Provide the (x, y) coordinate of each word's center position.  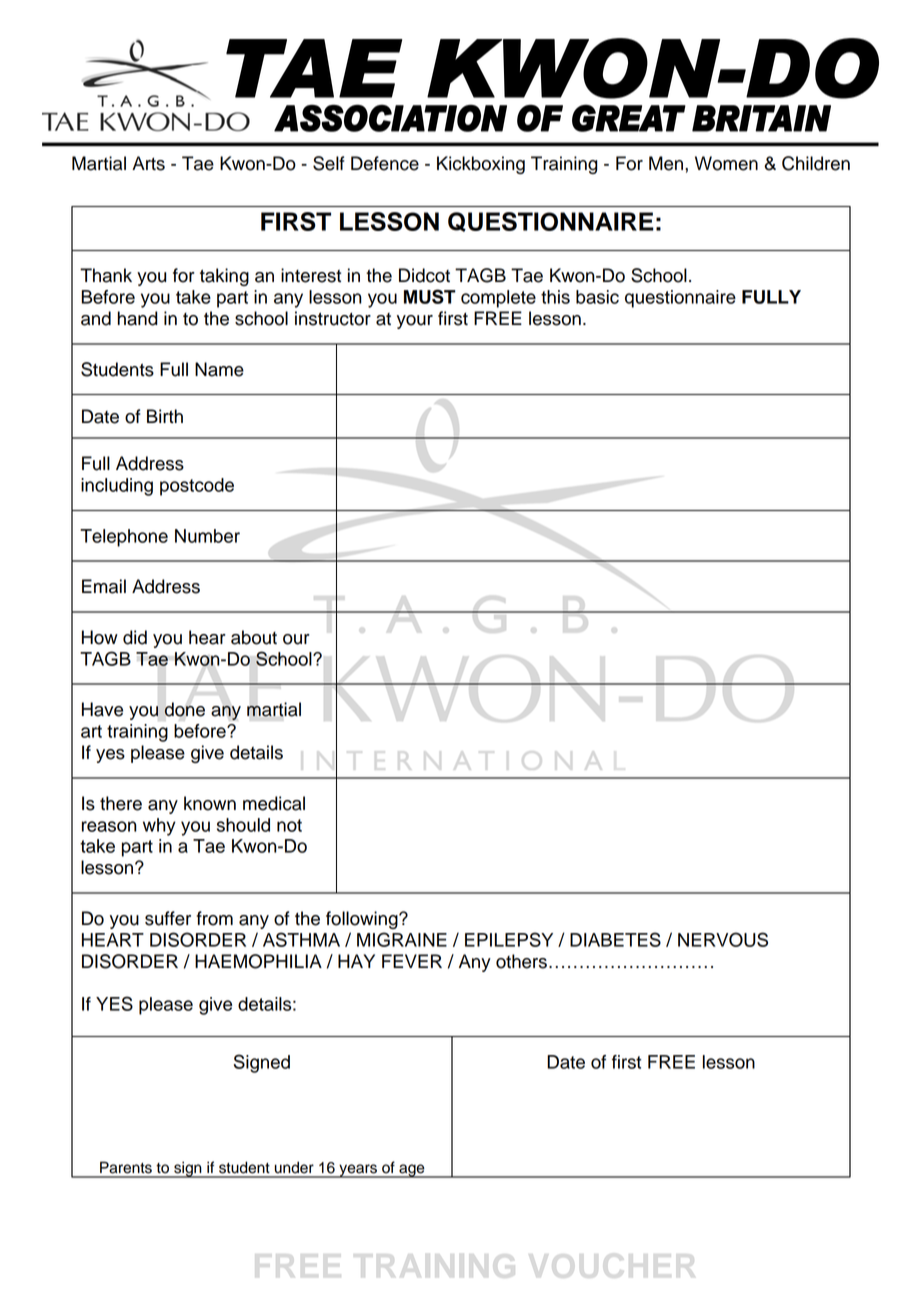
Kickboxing (481, 165)
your (415, 322)
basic (597, 297)
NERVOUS (723, 939)
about (254, 637)
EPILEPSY (509, 939)
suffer (168, 918)
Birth (165, 416)
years (358, 1171)
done (184, 709)
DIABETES (615, 939)
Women (726, 163)
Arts (148, 163)
